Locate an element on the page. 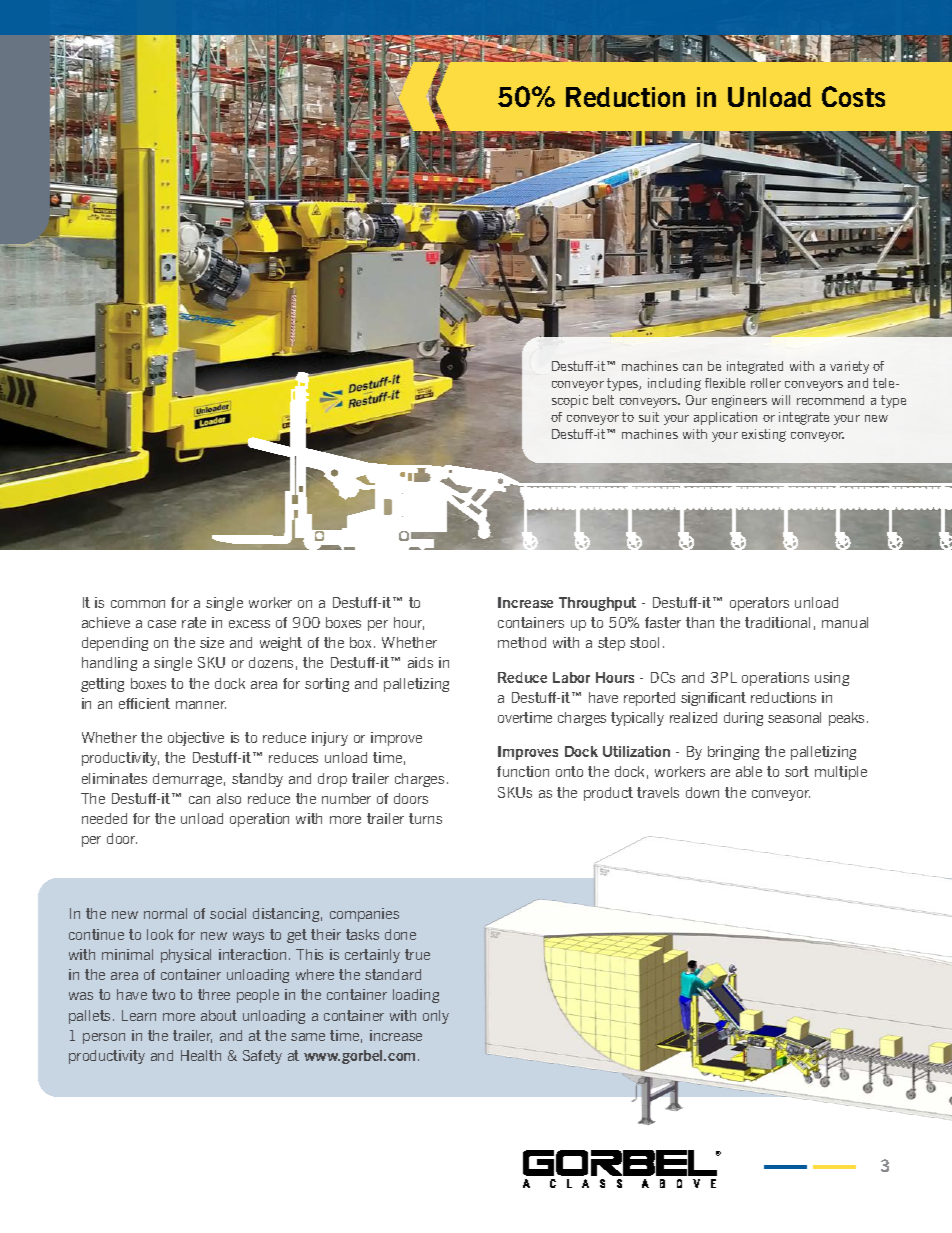 This document has width=952, height=1233. variety is located at coordinates (849, 367).
